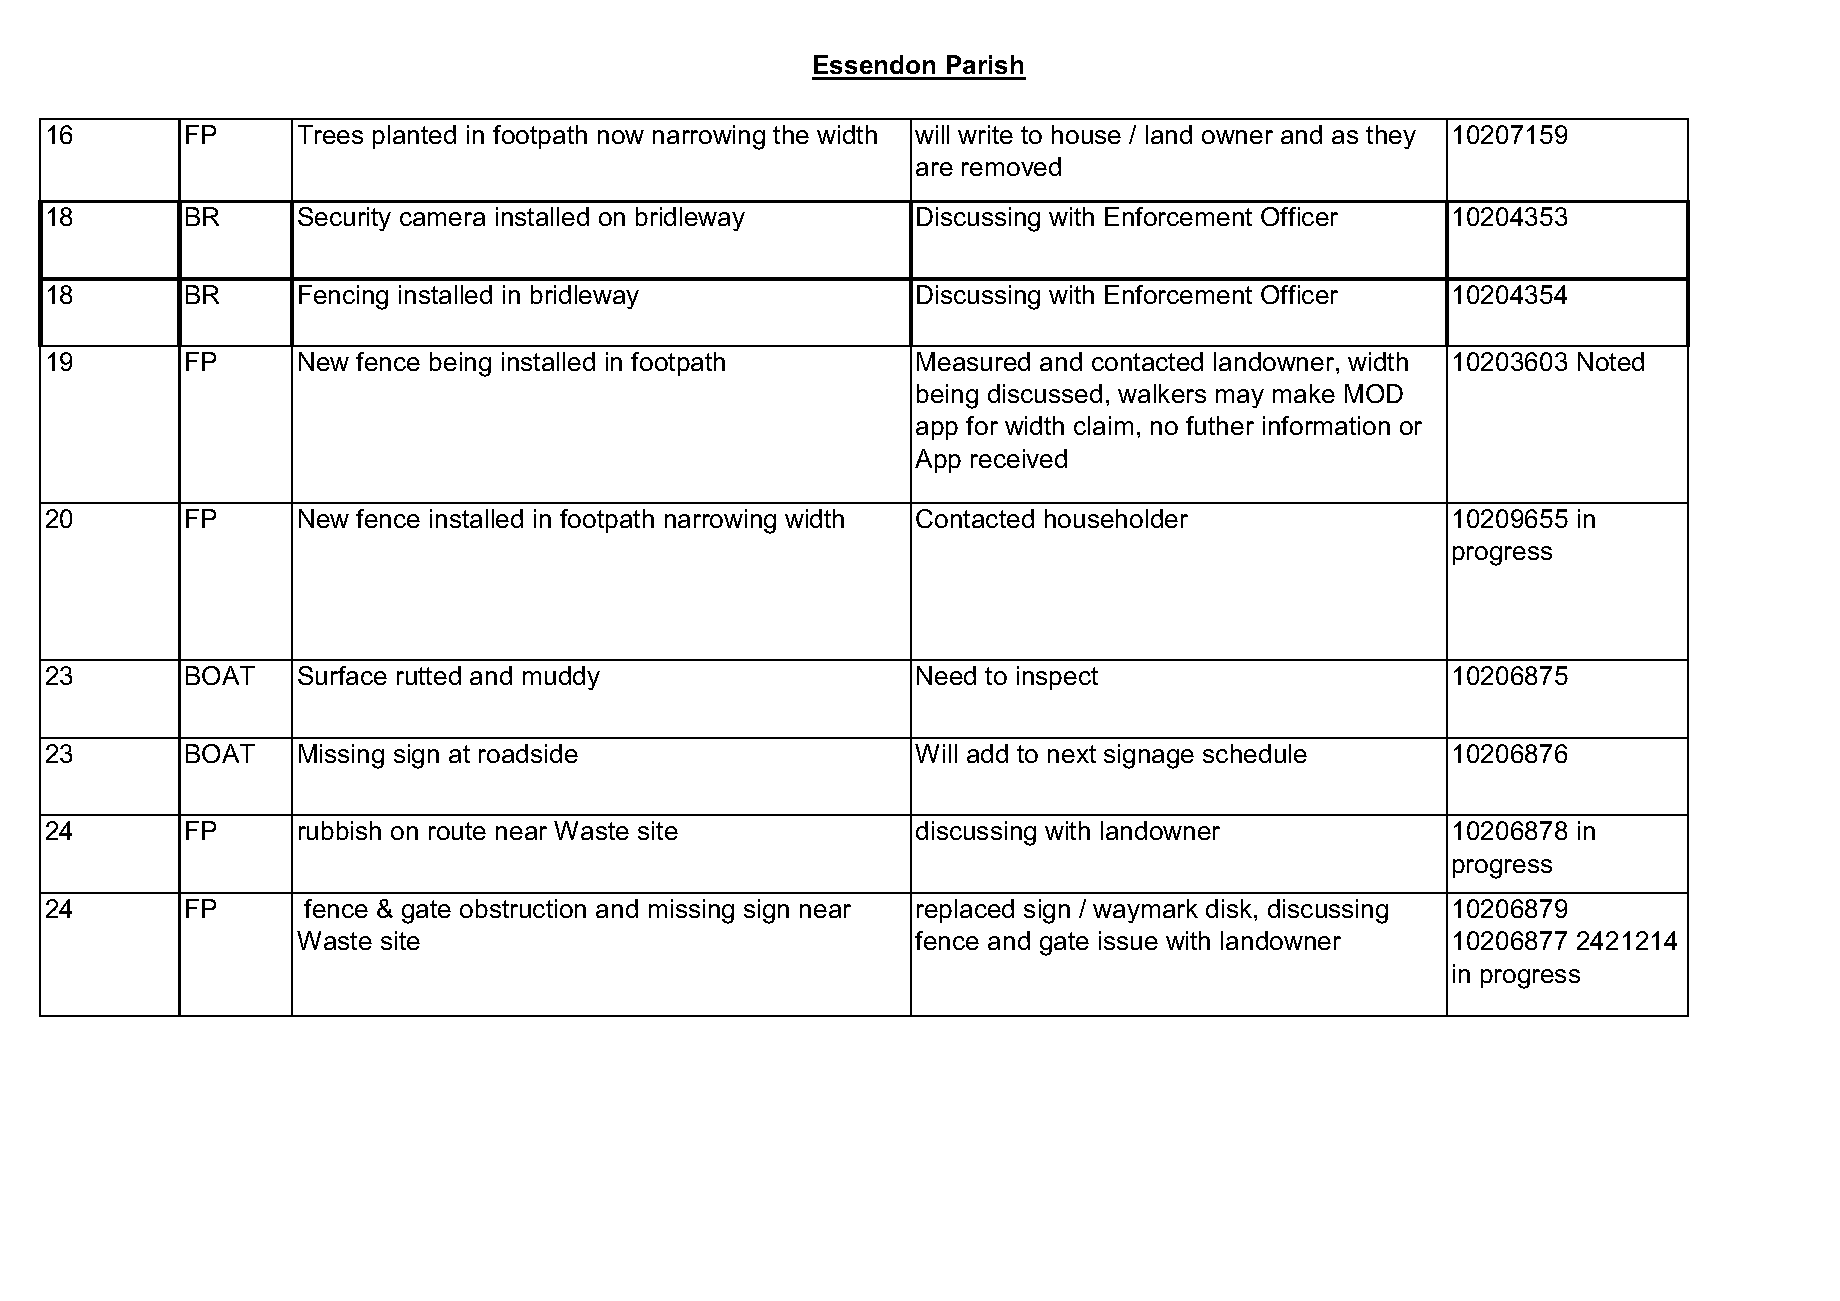 The image size is (1840, 1301). I want to click on replaced, so click(965, 911).
